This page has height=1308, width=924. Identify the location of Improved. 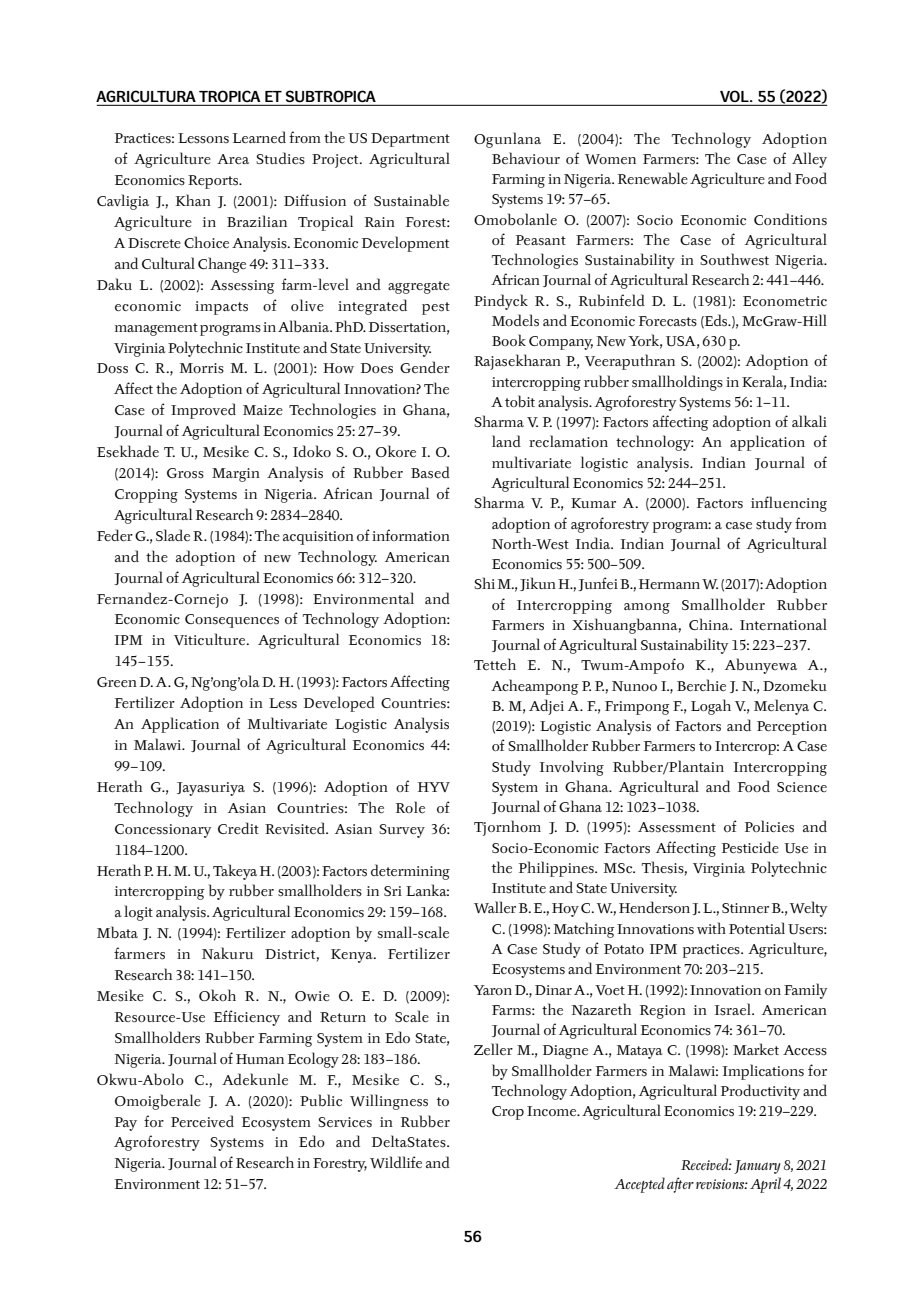
(203, 411).
